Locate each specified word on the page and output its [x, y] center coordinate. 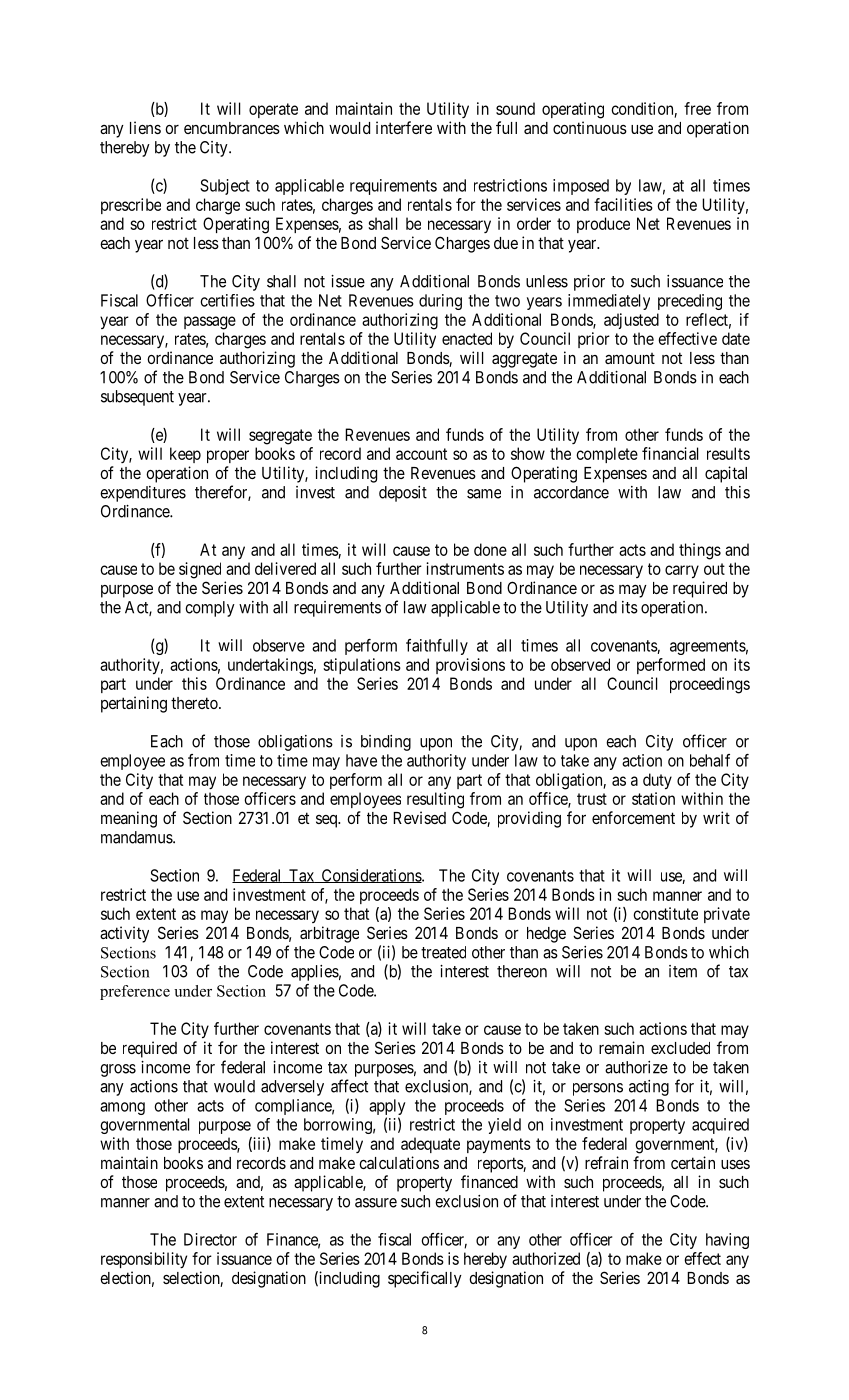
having [727, 1241]
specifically [425, 1279]
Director [210, 1239]
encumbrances [232, 128]
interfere [404, 127]
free [697, 108]
